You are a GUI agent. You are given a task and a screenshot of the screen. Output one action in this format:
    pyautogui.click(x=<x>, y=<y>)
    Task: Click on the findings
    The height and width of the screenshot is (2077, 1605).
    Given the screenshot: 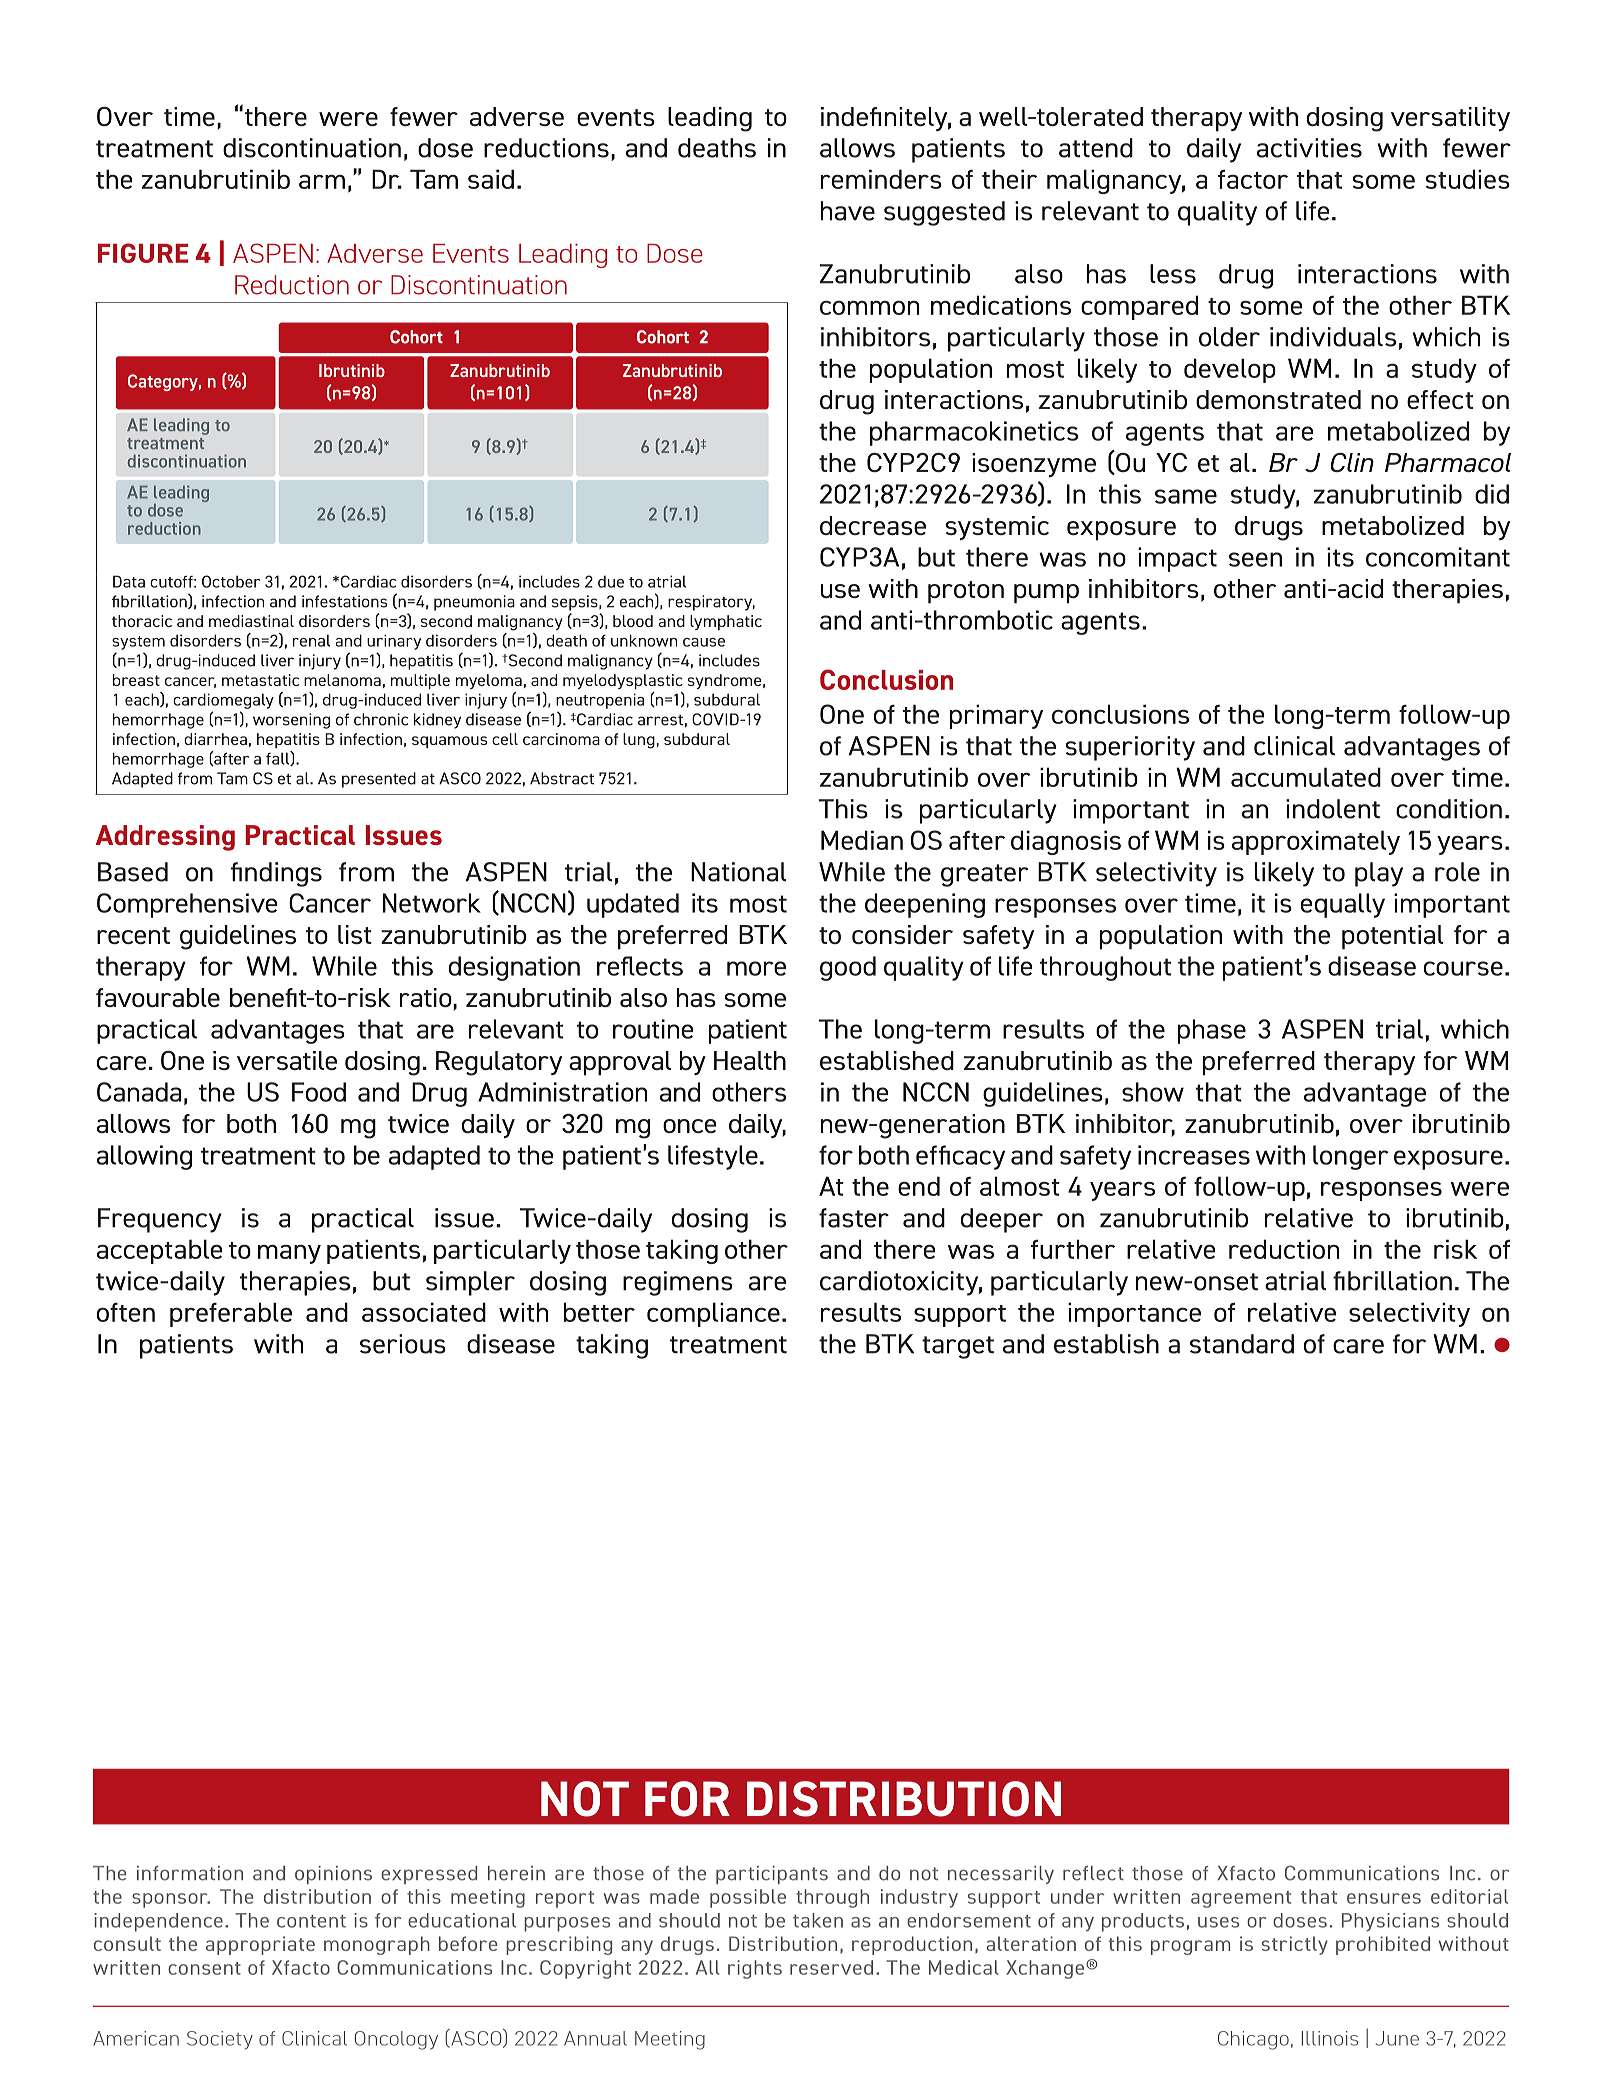 What is the action you would take?
    pyautogui.click(x=276, y=874)
